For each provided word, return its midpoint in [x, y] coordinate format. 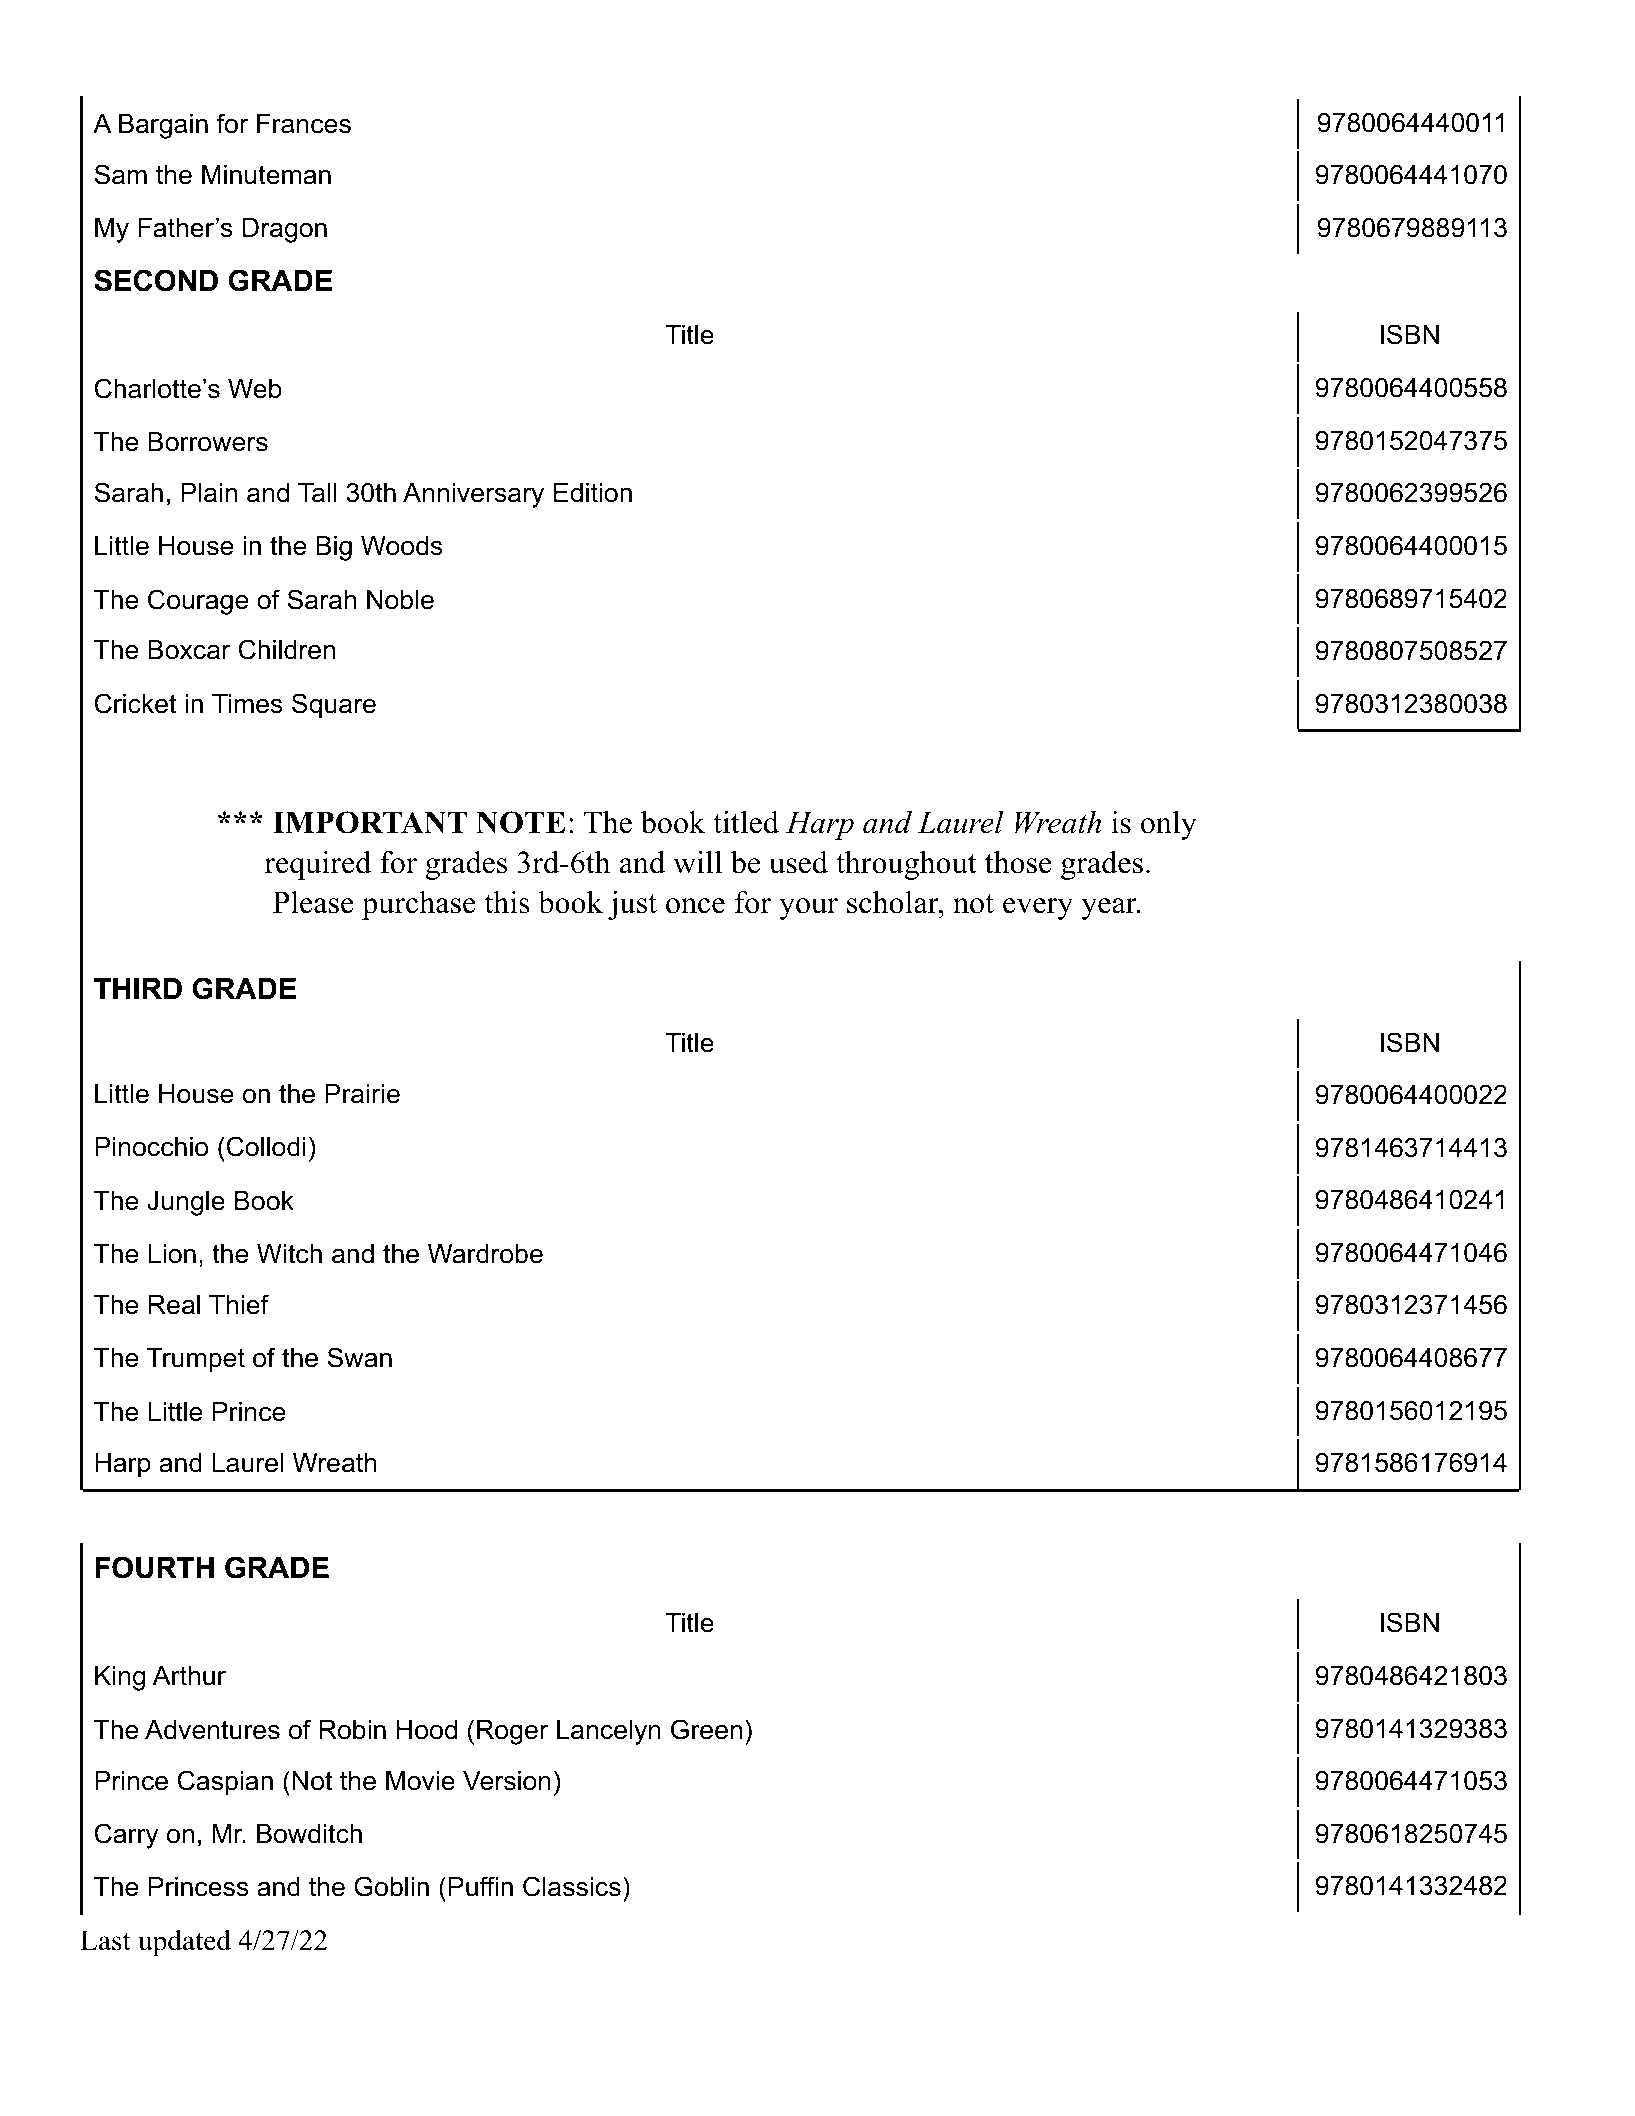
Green [706, 1729]
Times [247, 704]
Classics [572, 1886]
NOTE [520, 822]
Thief [239, 1304]
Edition [593, 493]
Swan [359, 1357]
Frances [304, 124]
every [1038, 909]
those [1018, 862]
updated [184, 1943]
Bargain [163, 126]
